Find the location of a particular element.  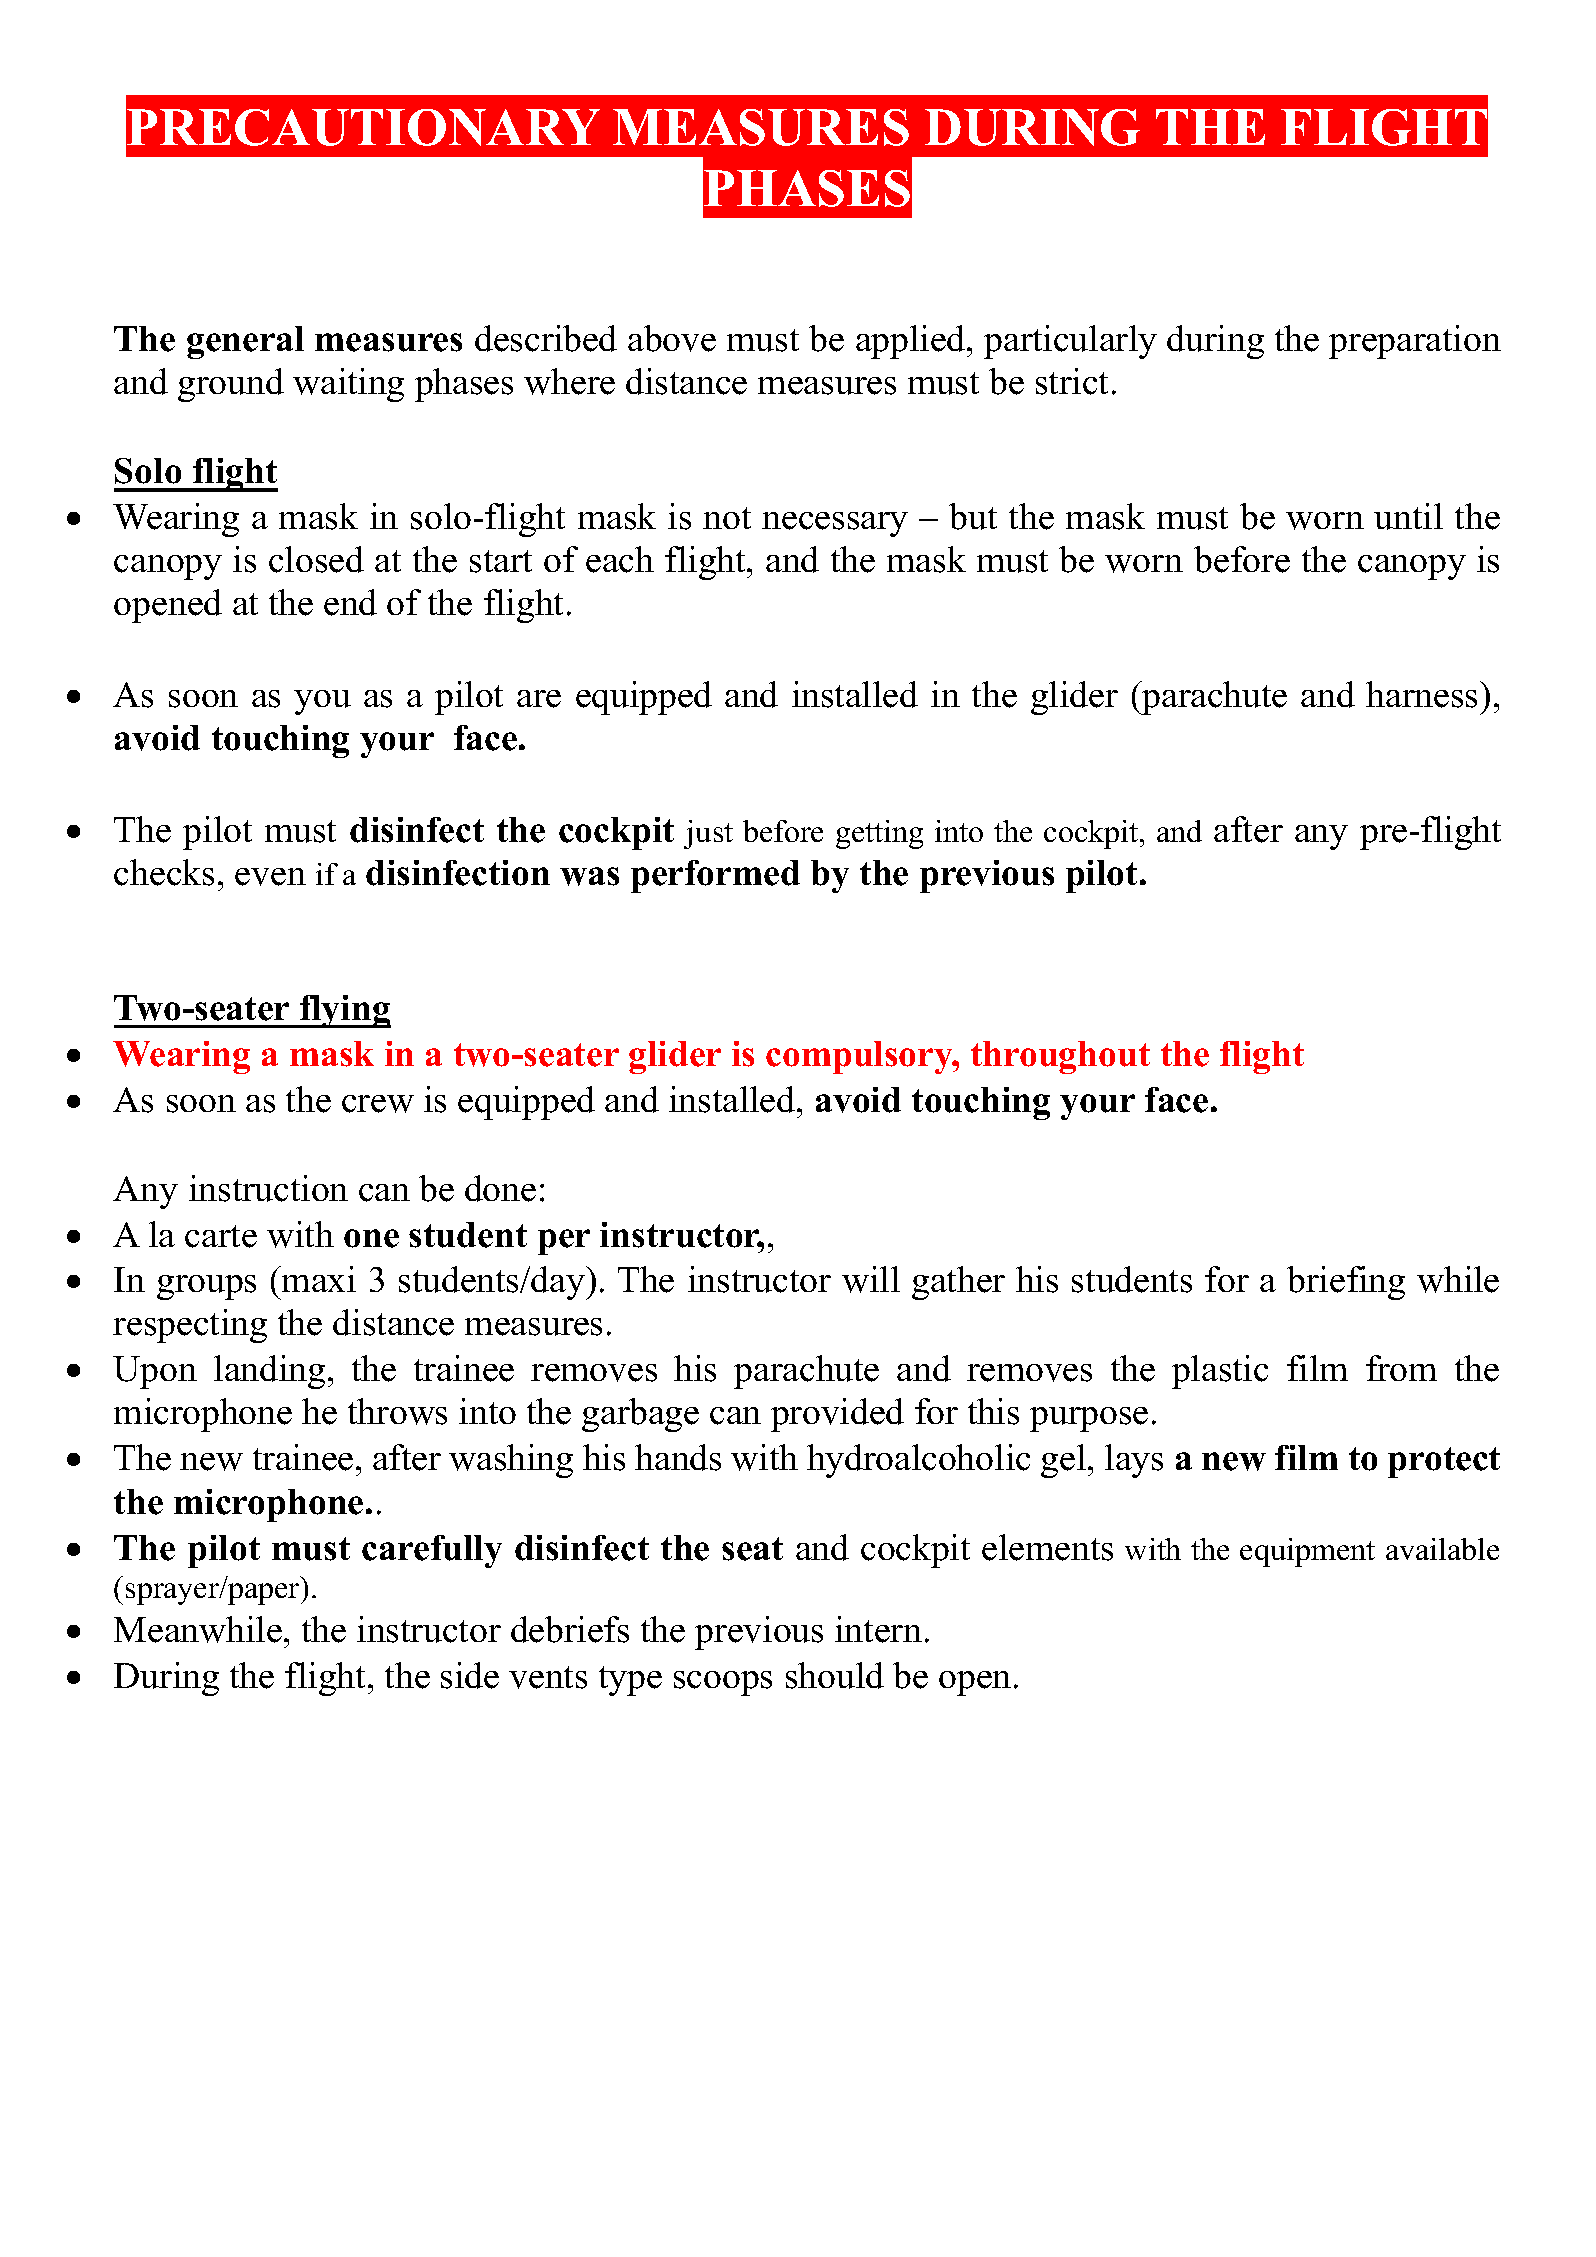

provided is located at coordinates (837, 1415).
